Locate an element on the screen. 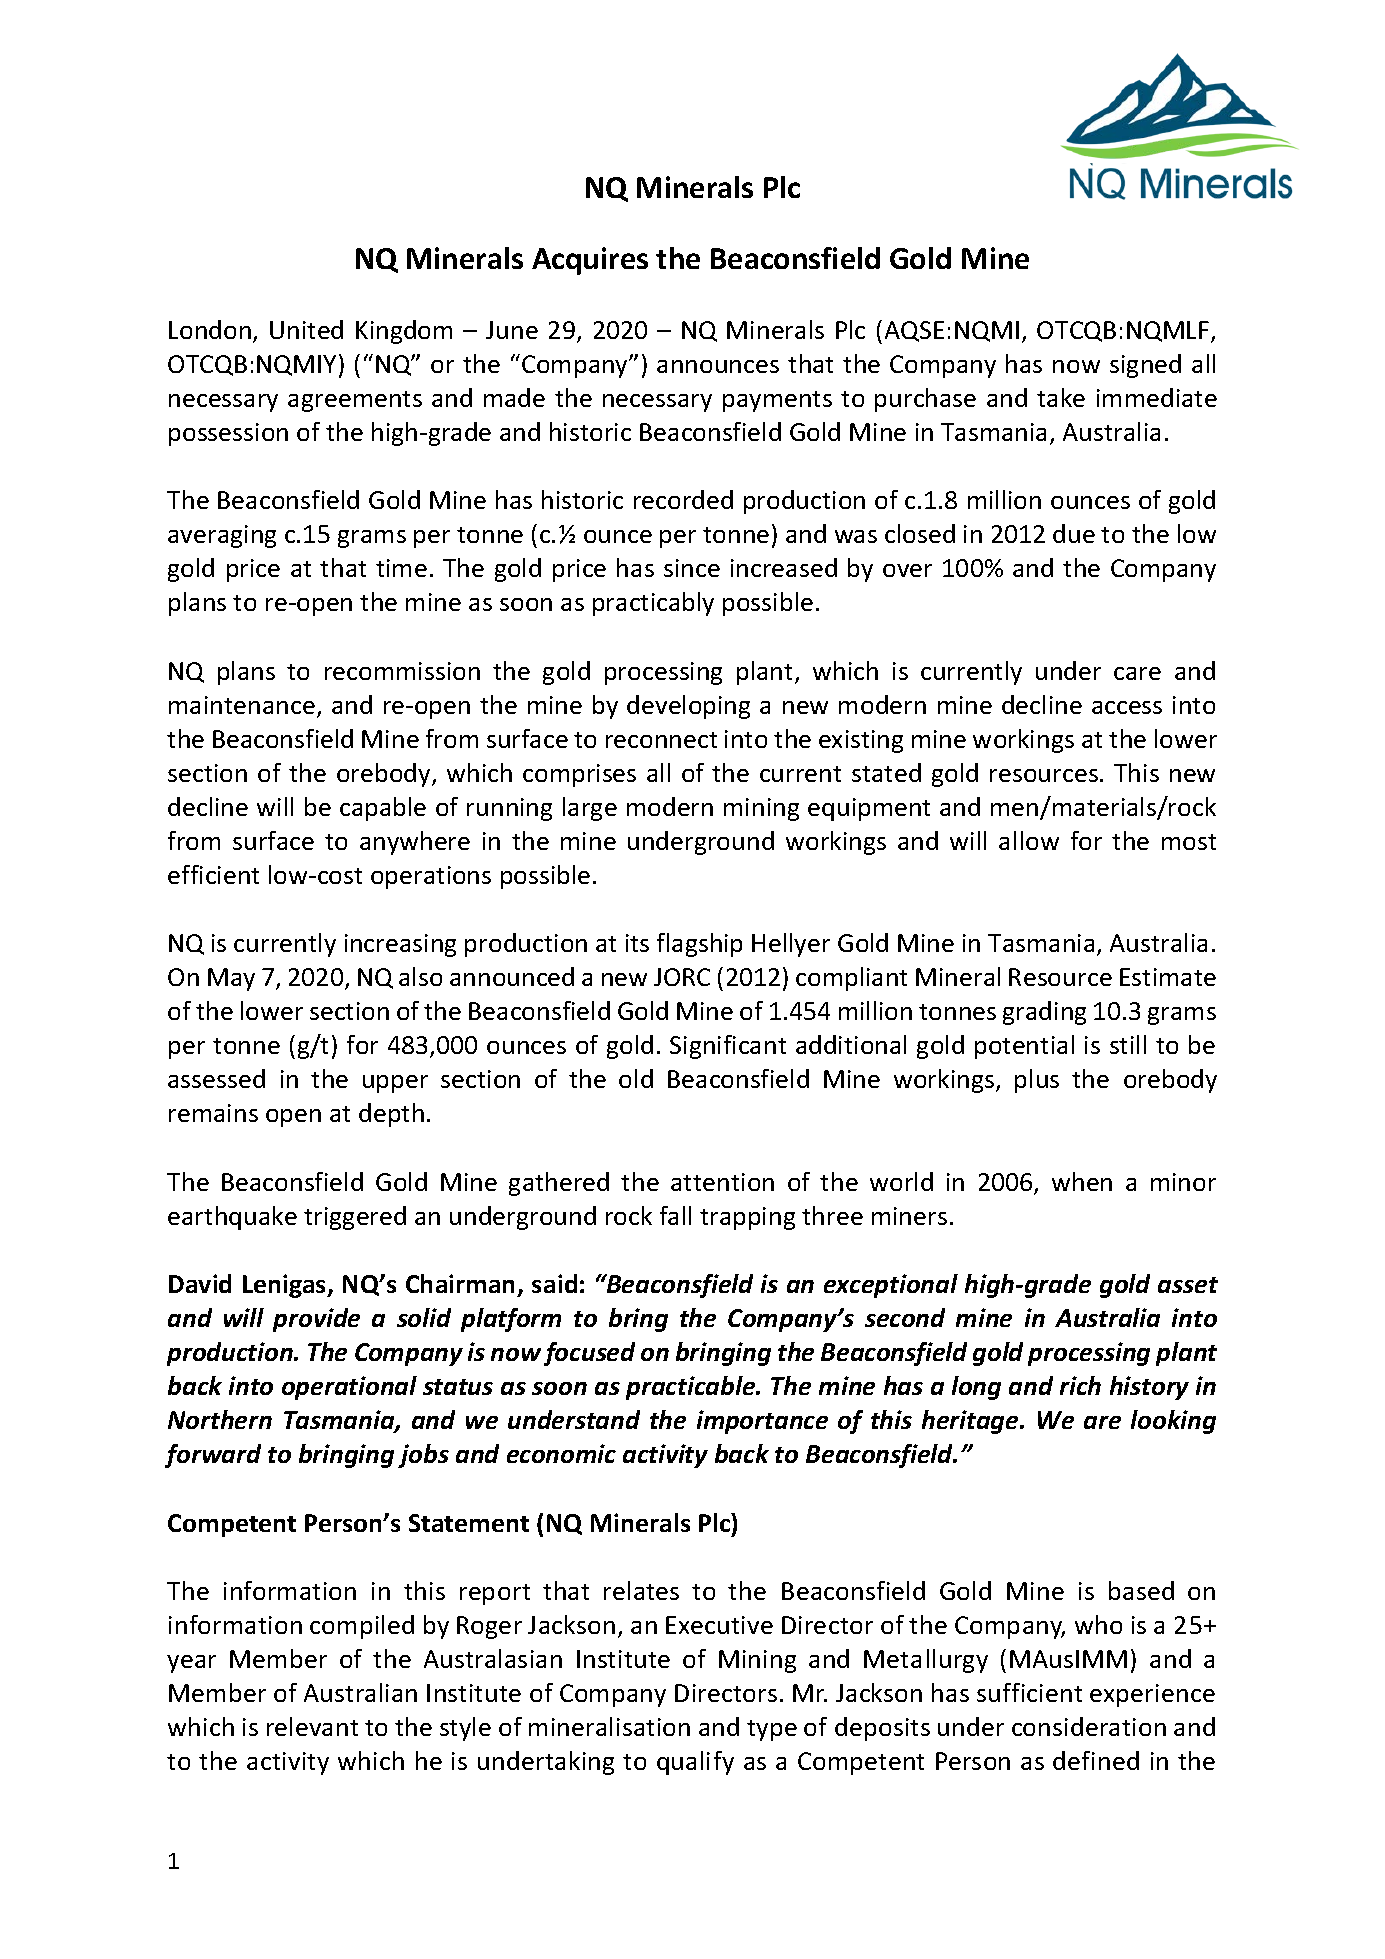  relevant is located at coordinates (312, 1726).
